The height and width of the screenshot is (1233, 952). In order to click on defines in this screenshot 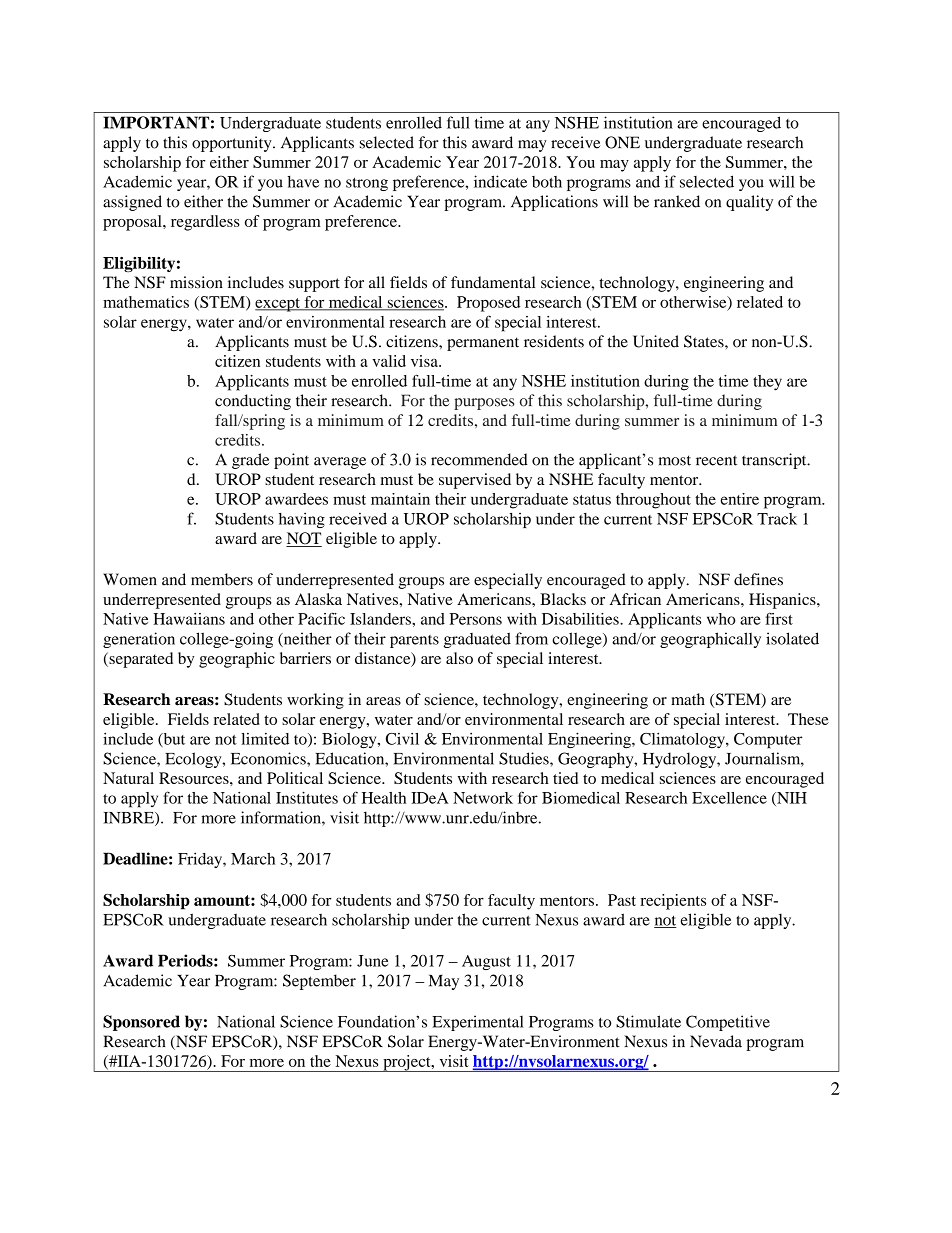, I will do `click(758, 579)`.
